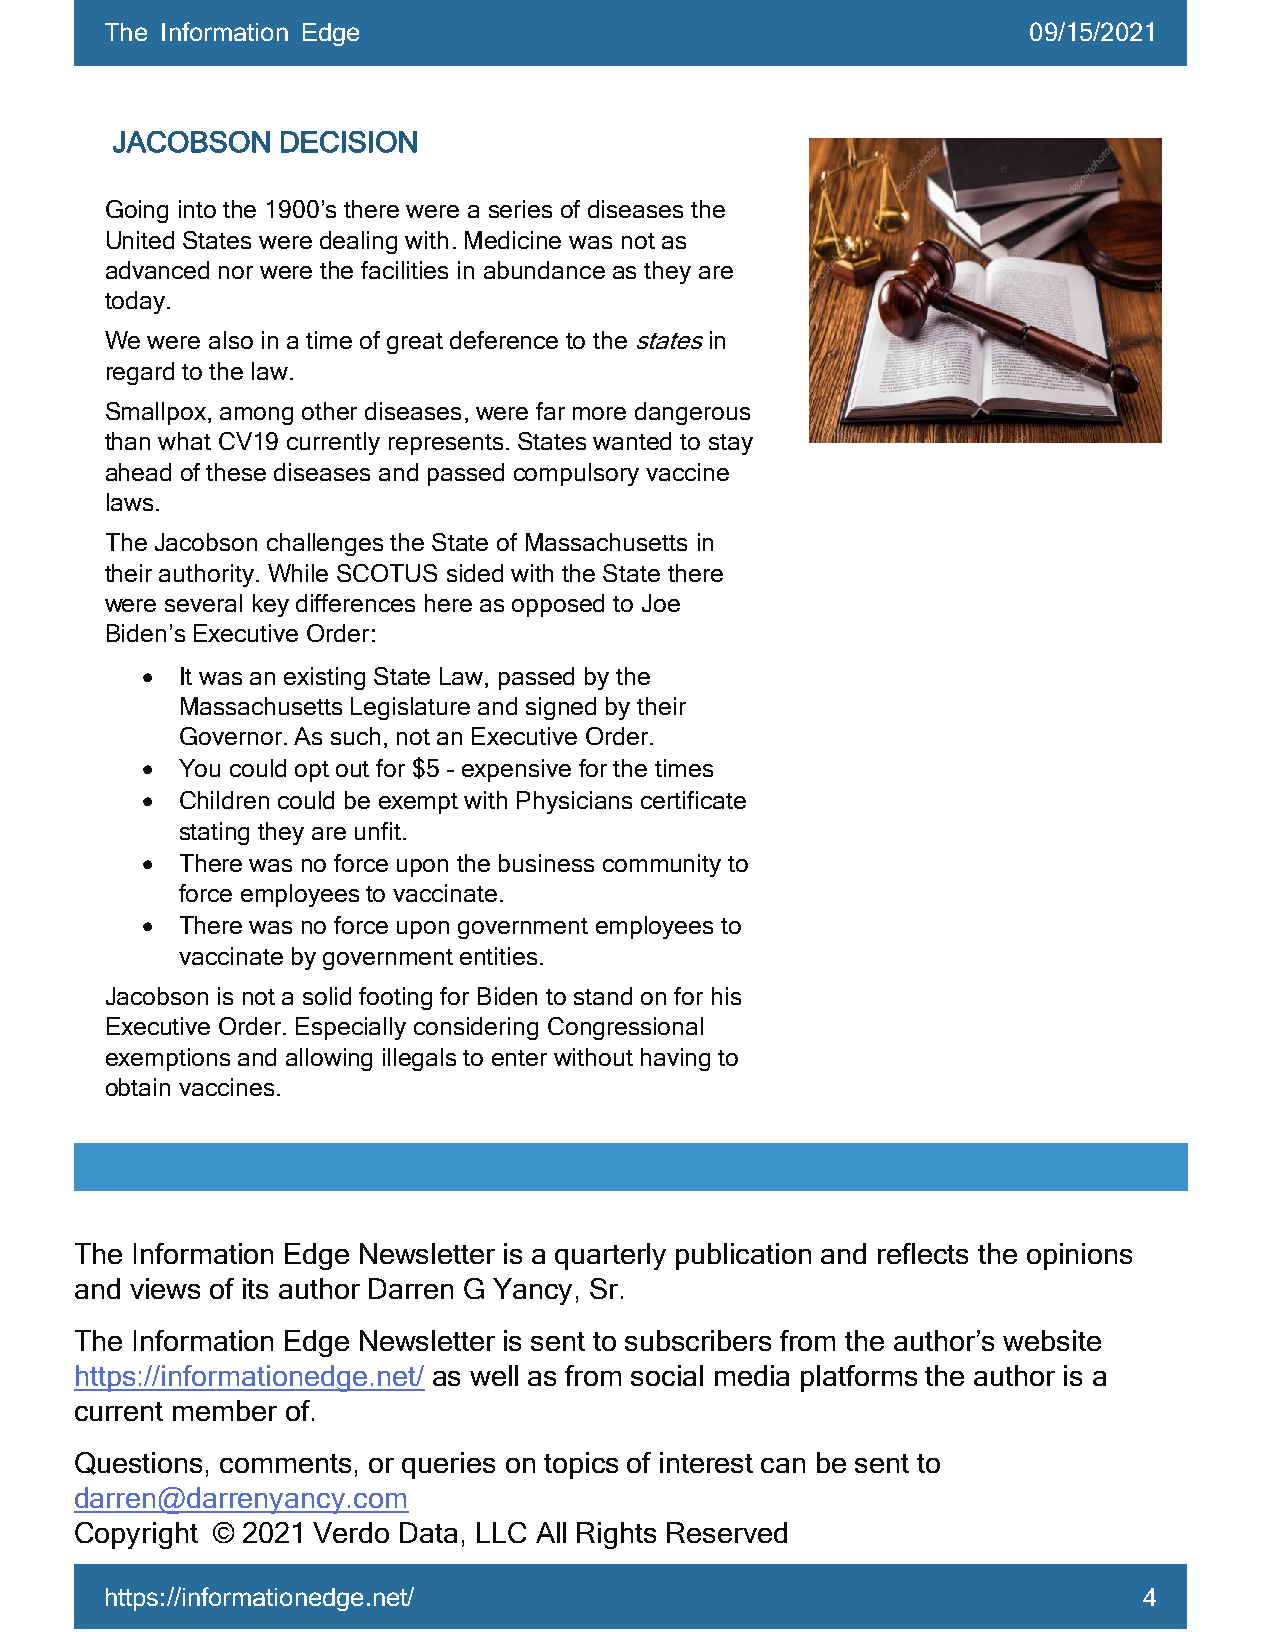  Describe the element at coordinates (285, 1463) in the screenshot. I see `comments` at that location.
